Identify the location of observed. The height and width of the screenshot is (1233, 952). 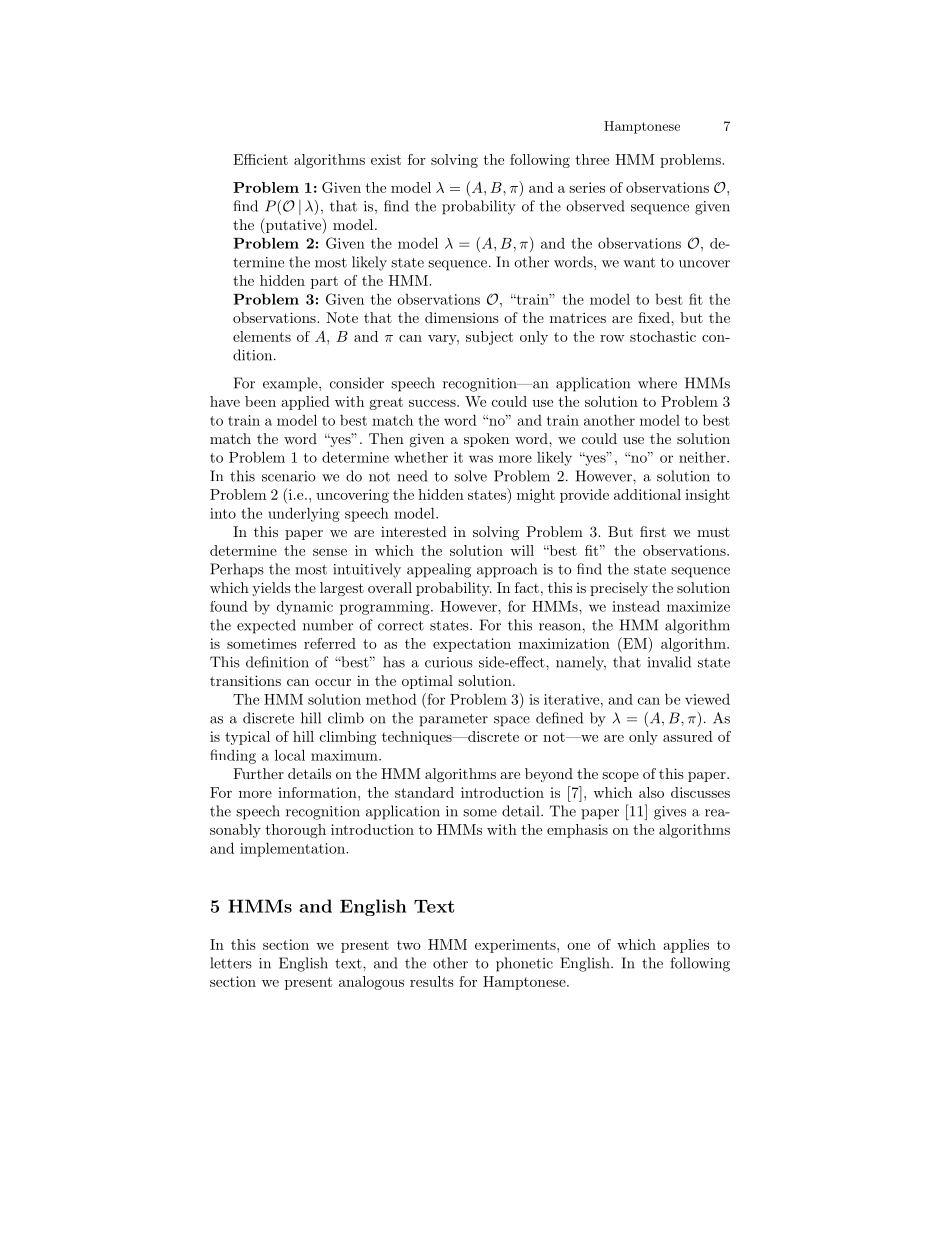
(595, 206).
